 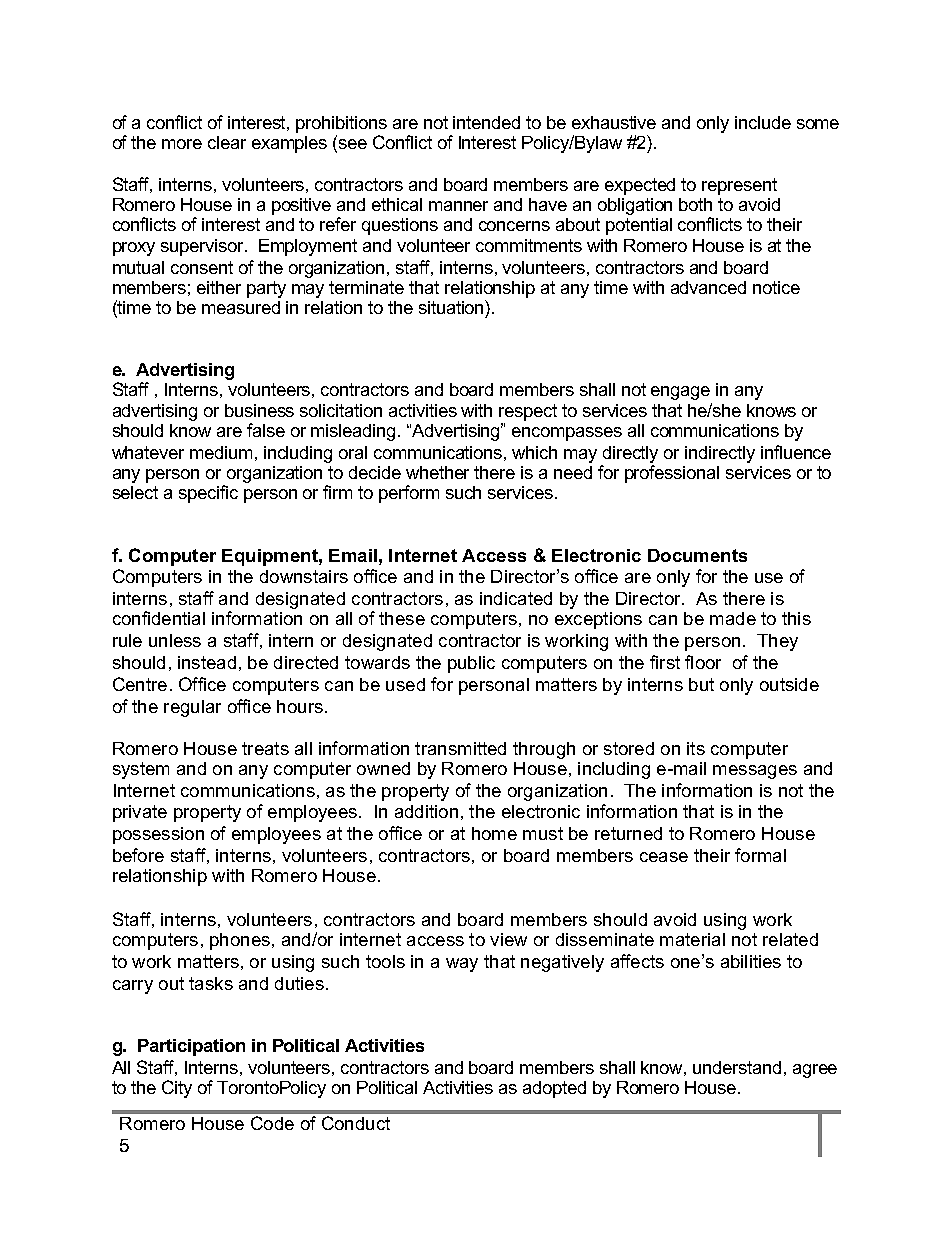 What do you see at coordinates (554, 1089) in the page?
I see `adopted` at bounding box center [554, 1089].
